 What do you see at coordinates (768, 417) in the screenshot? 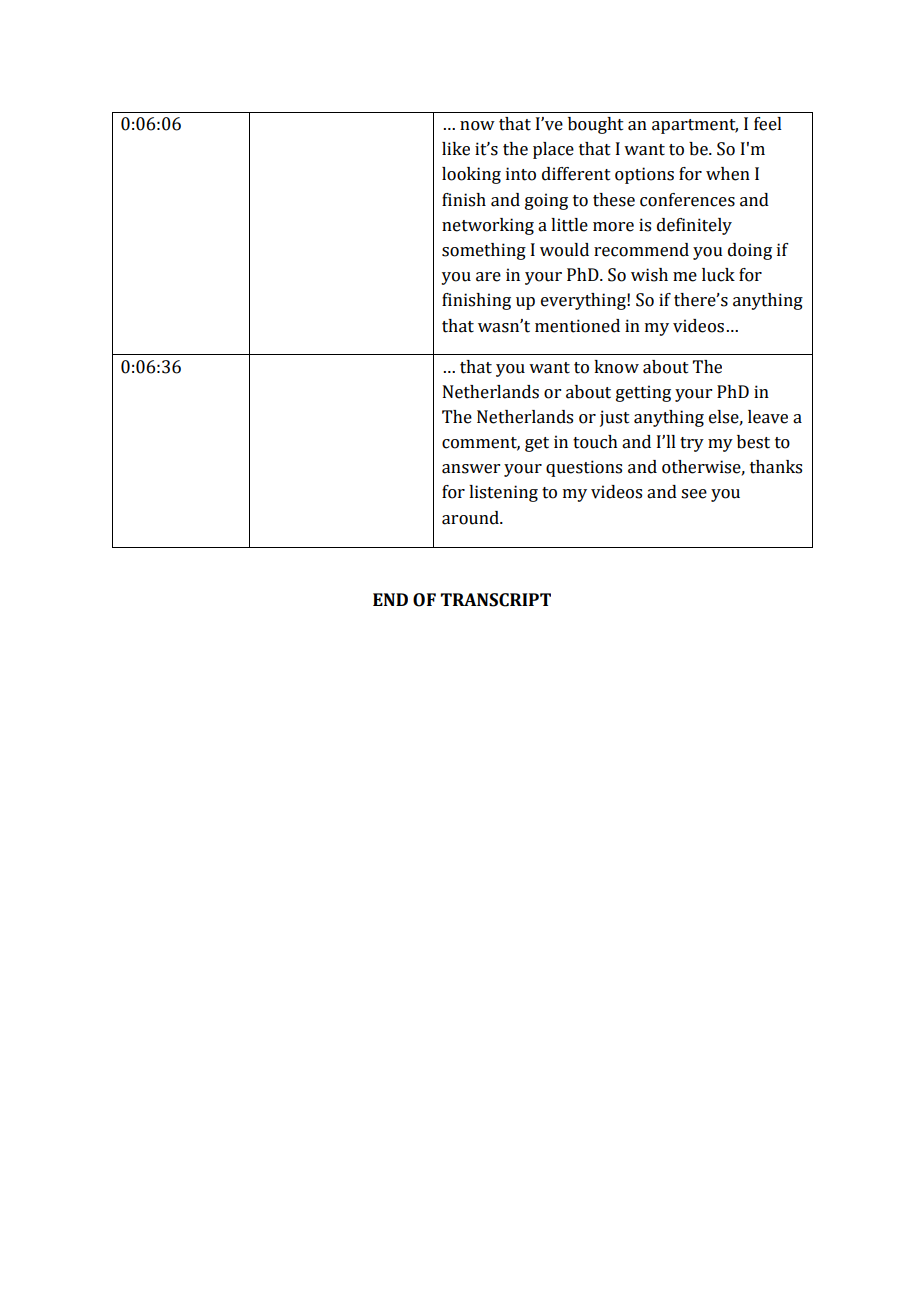
I see `leave` at bounding box center [768, 417].
